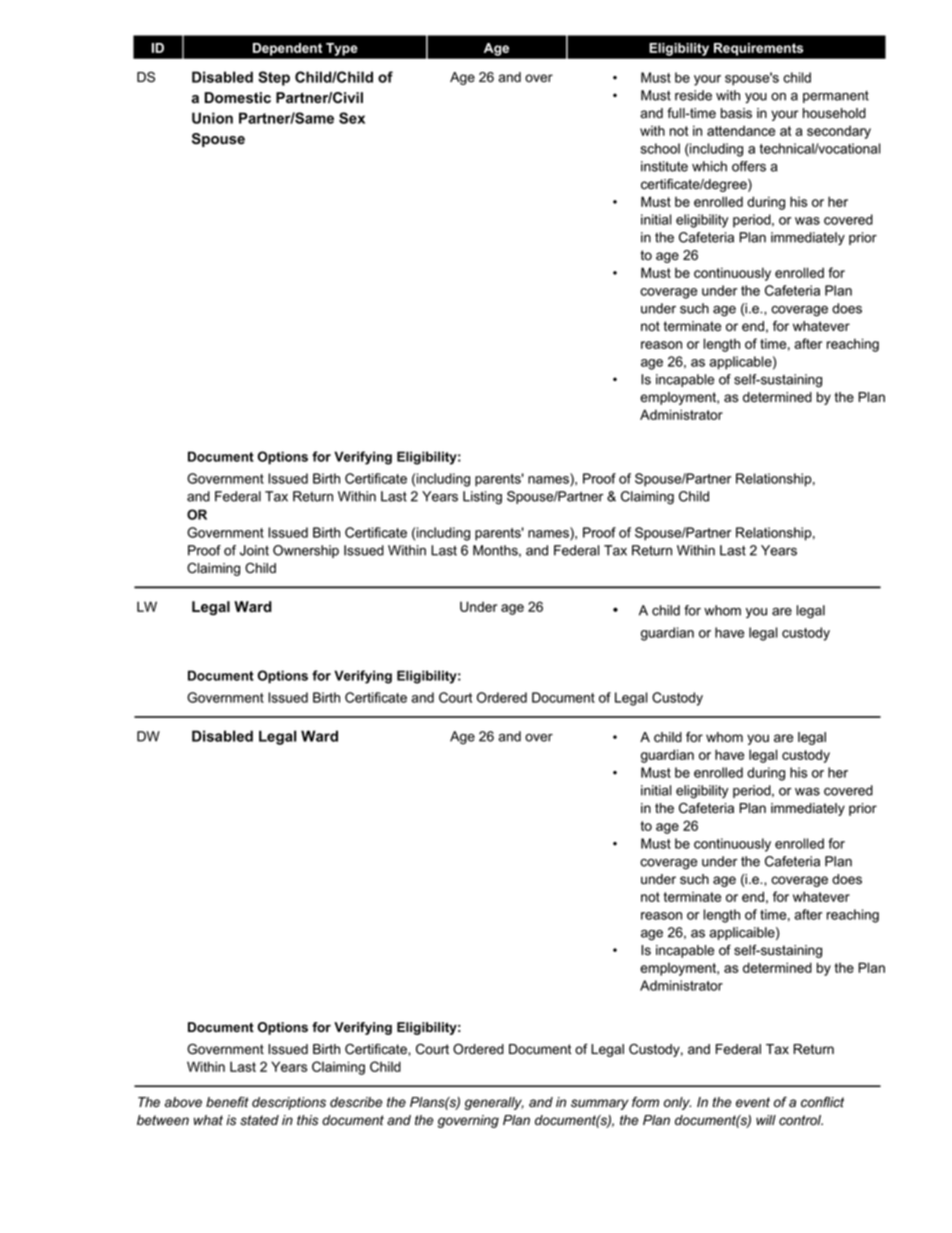  Describe the element at coordinates (237, 97) in the screenshot. I see `Domestic` at that location.
